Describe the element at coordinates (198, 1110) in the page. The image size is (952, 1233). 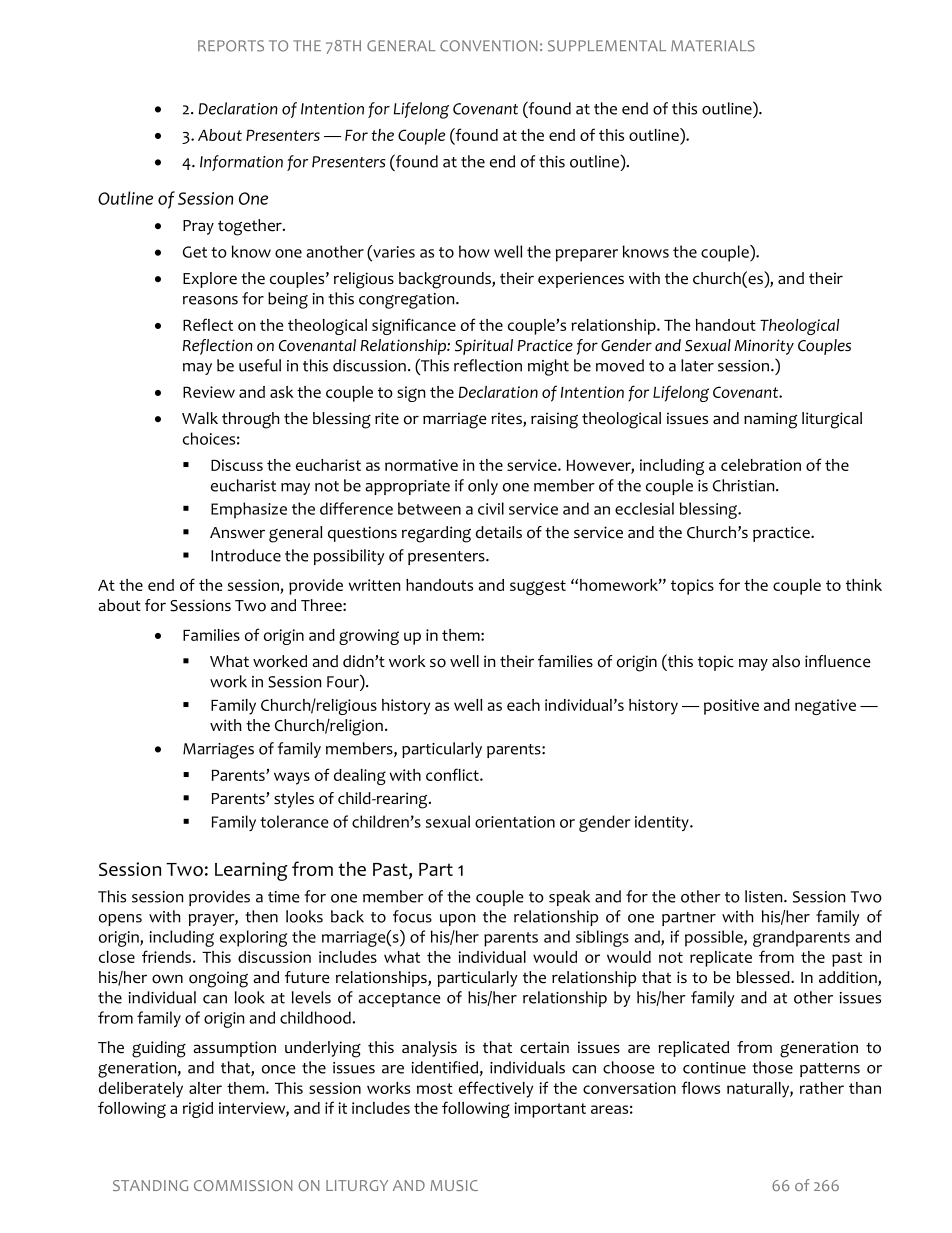
I see `rigid` at that location.
